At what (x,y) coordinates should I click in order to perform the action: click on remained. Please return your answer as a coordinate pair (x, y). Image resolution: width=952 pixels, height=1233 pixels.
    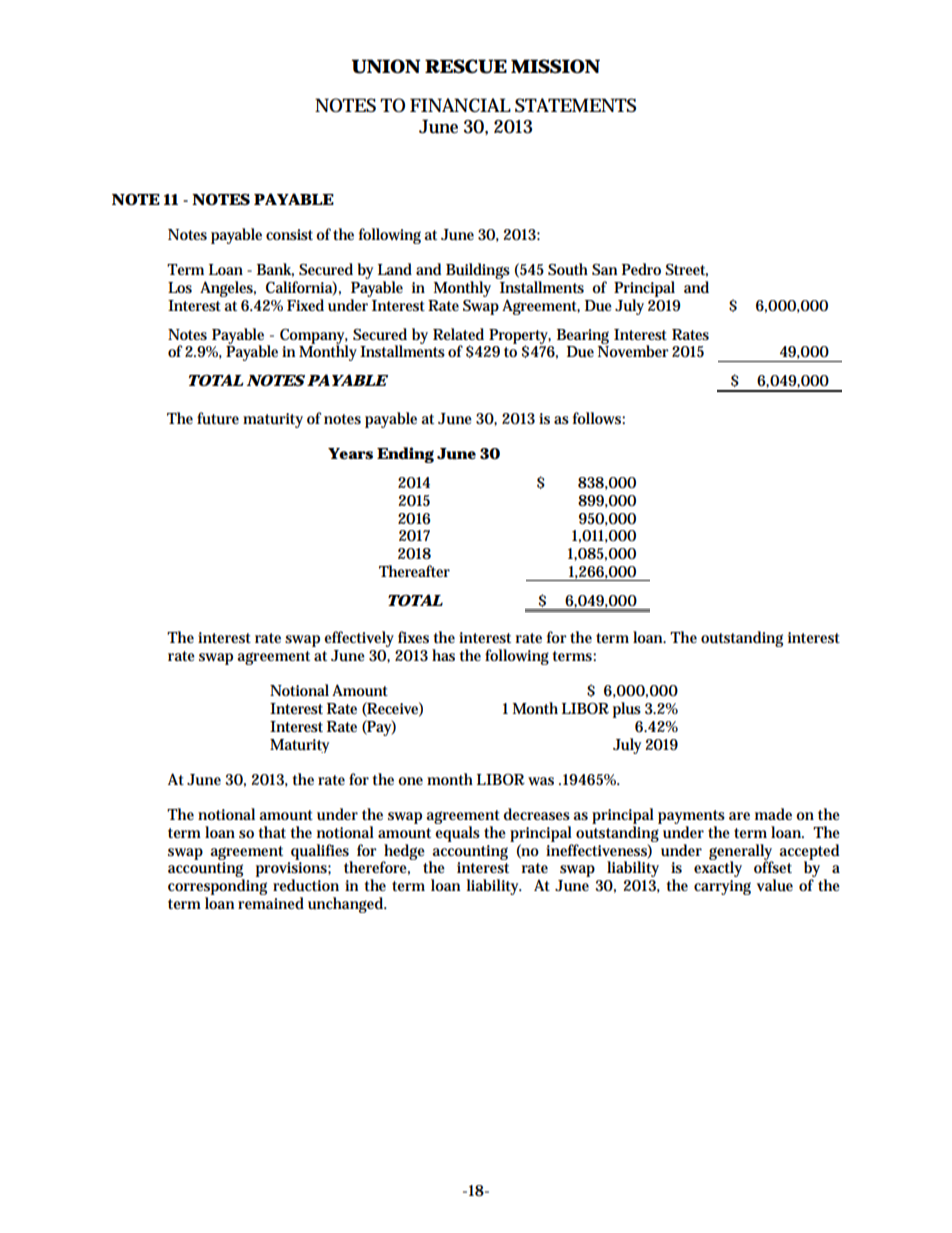
    Looking at the image, I should click on (271, 903).
